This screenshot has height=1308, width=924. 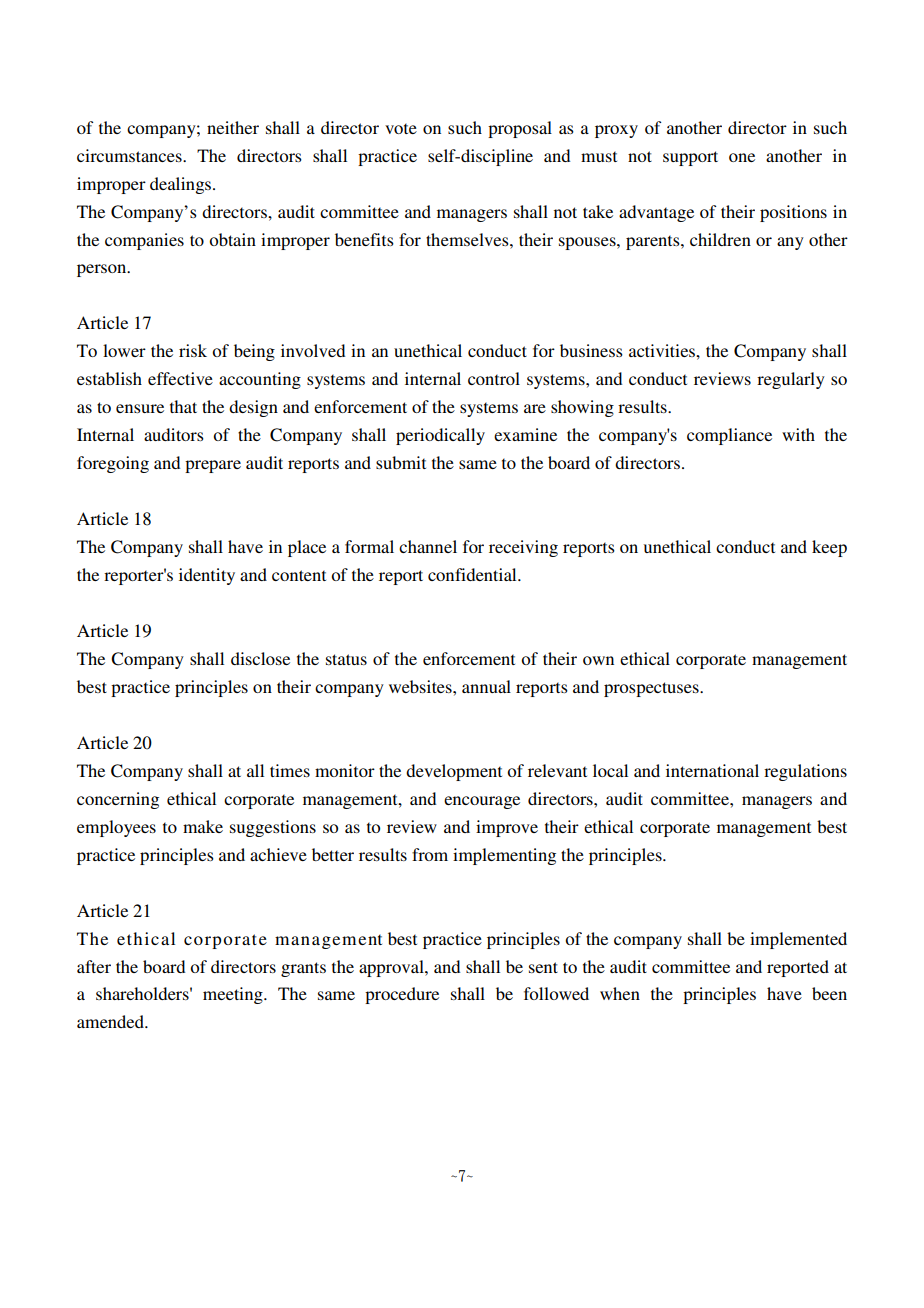 What do you see at coordinates (183, 406) in the screenshot?
I see `that` at bounding box center [183, 406].
